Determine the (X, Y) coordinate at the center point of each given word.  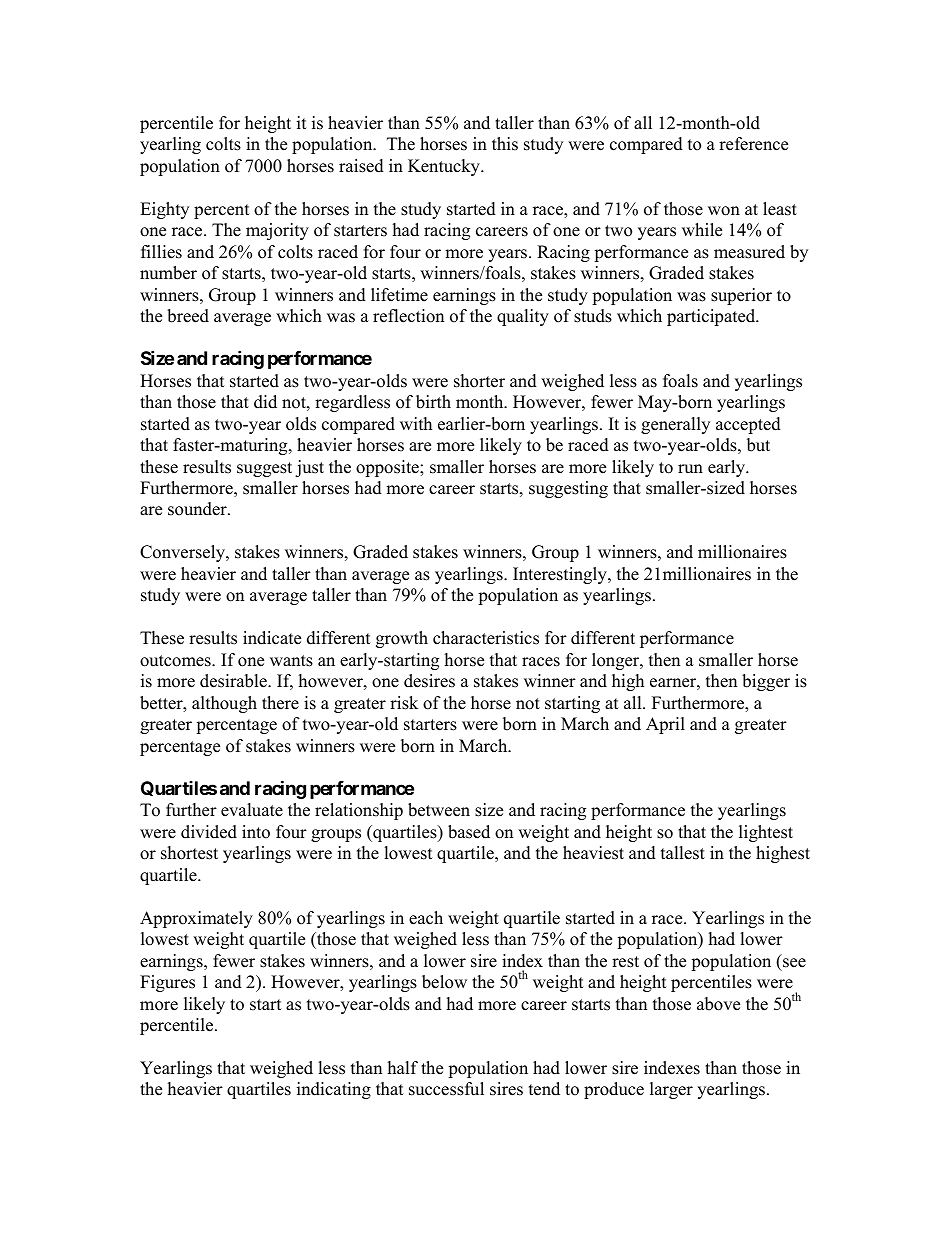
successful (446, 1089)
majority (277, 231)
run (690, 469)
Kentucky (445, 167)
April (665, 725)
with (416, 423)
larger (671, 1090)
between (439, 810)
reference (753, 144)
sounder (198, 509)
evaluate (252, 810)
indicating (334, 1090)
